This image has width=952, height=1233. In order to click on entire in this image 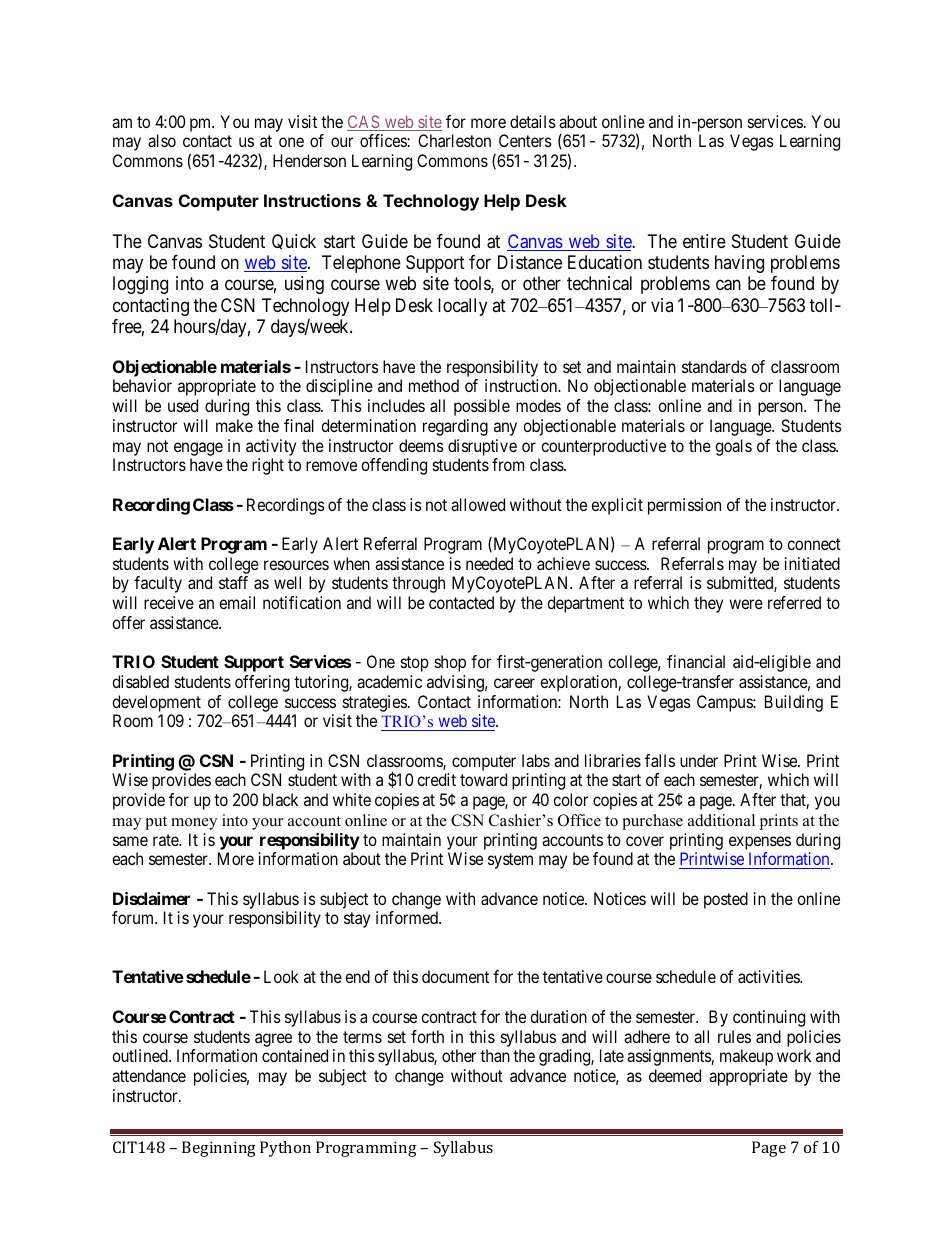, I will do `click(704, 241)`.
